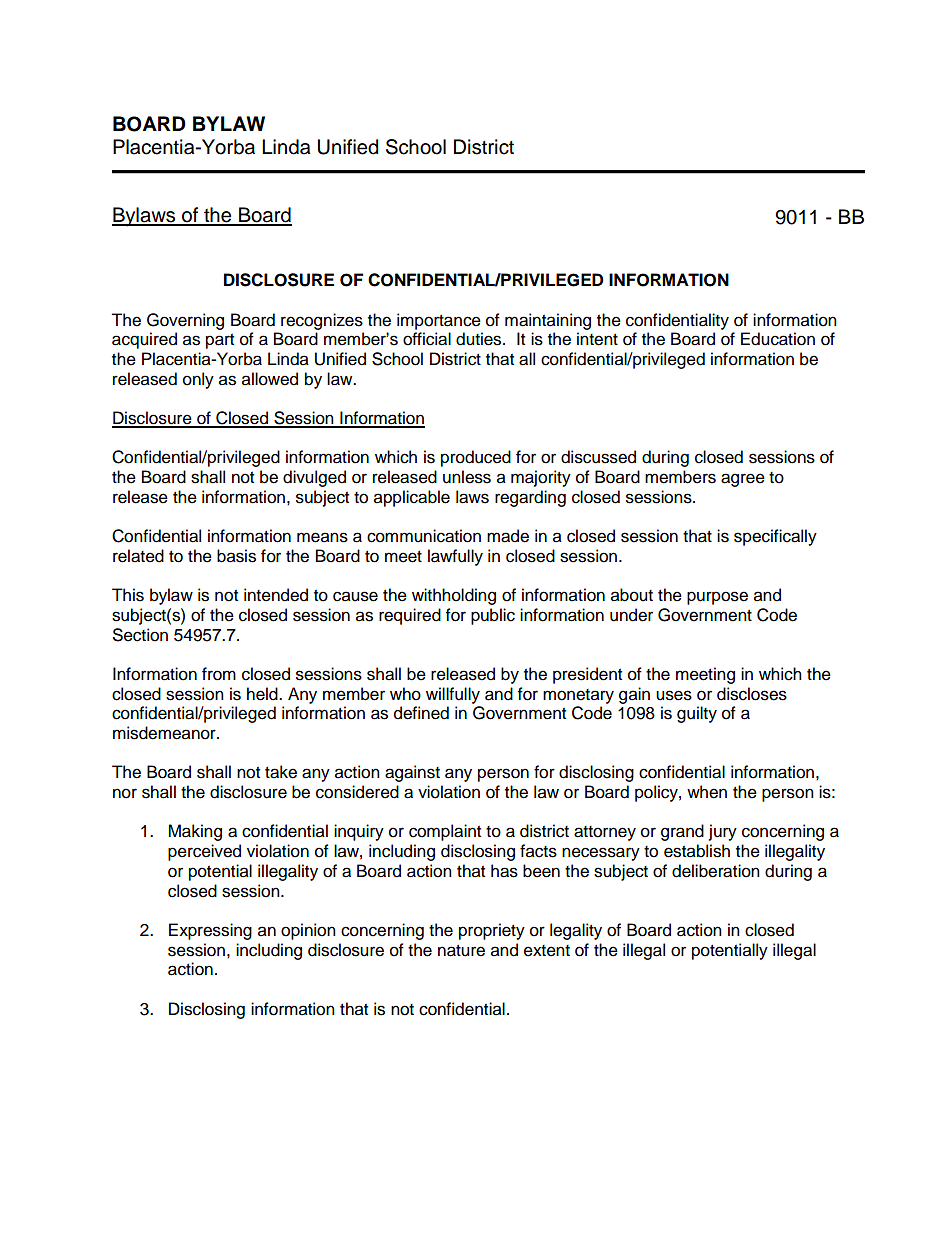 This screenshot has height=1233, width=952. I want to click on specifically, so click(775, 537).
